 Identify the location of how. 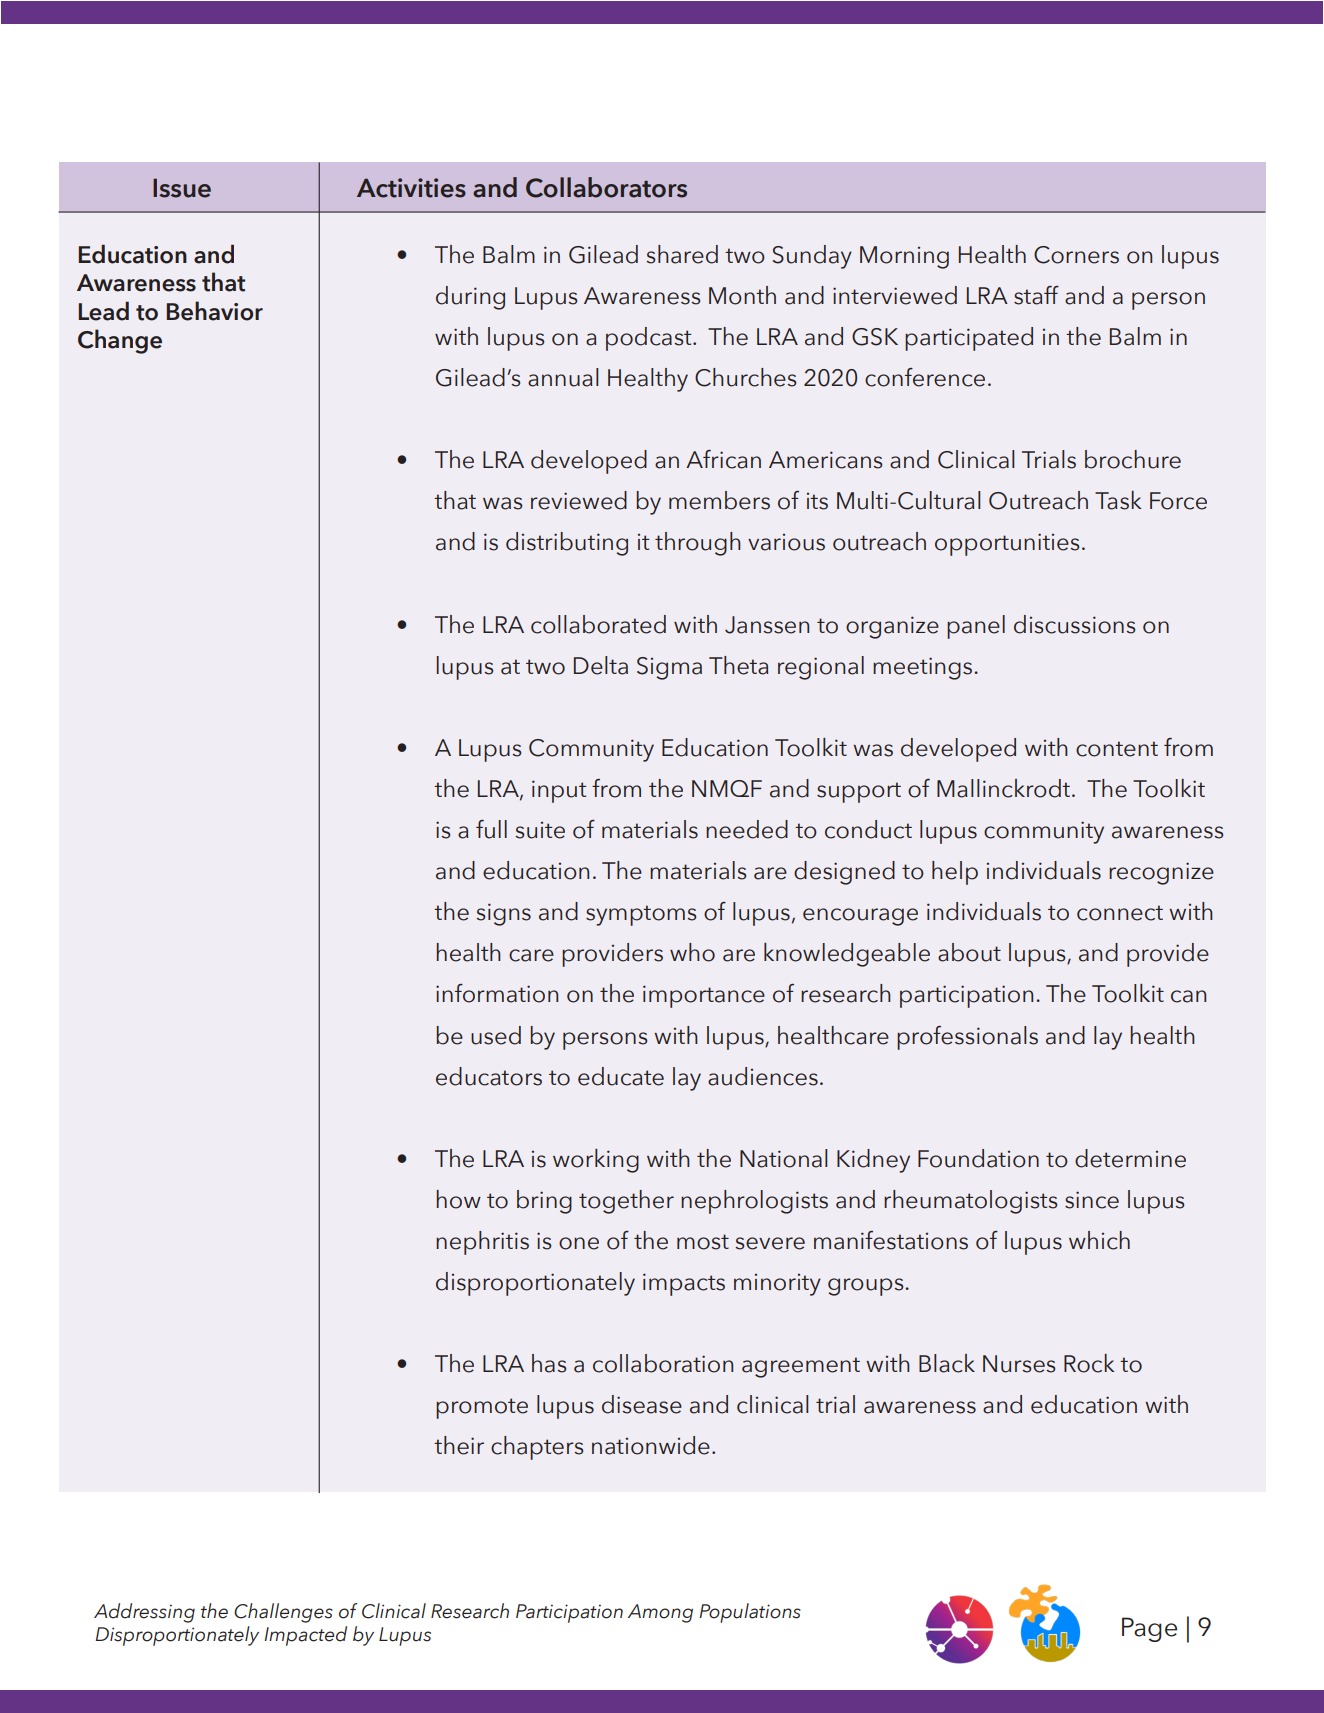
(458, 1199).
